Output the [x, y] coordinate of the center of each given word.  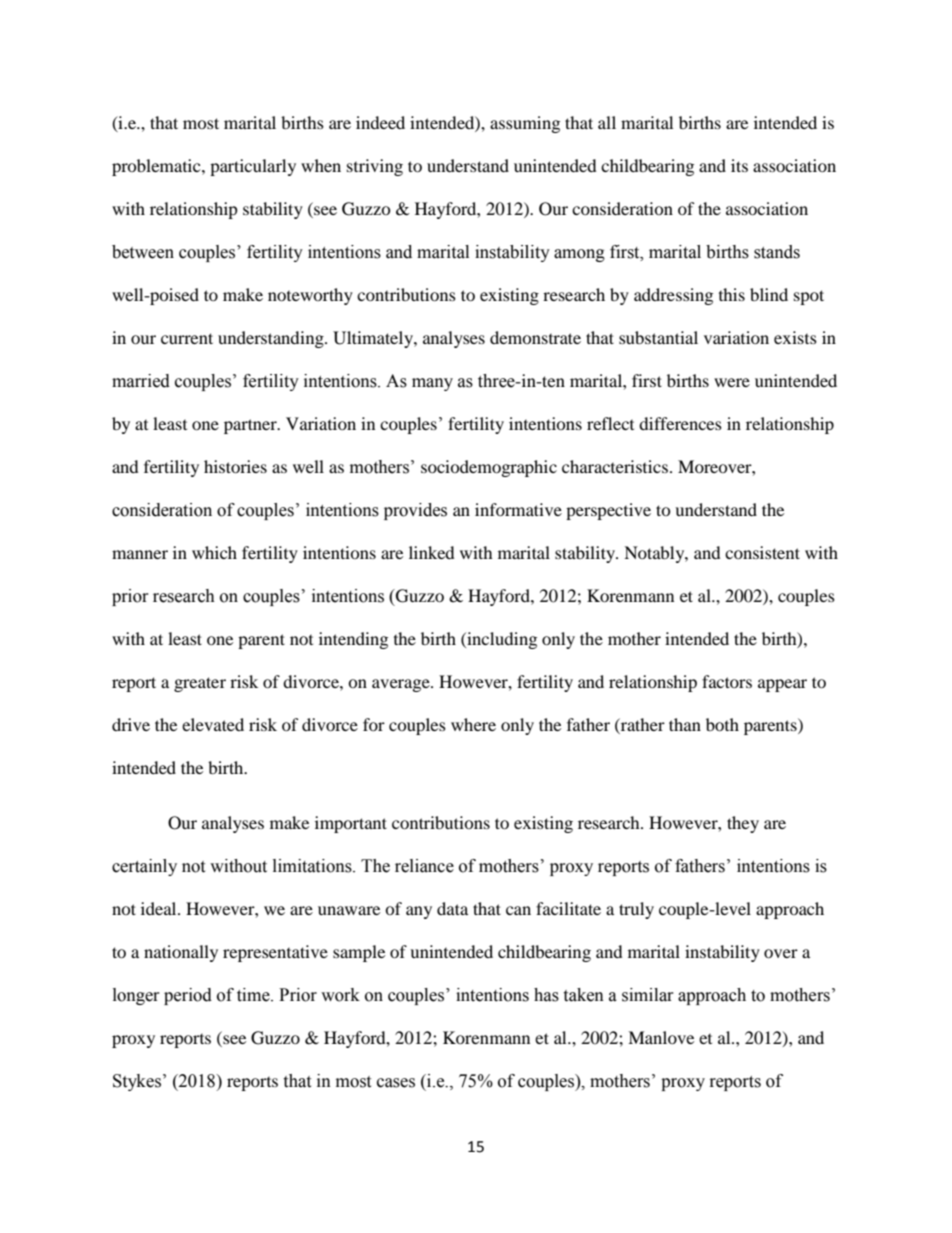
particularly [253, 167]
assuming [525, 124]
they [743, 824]
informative [518, 509]
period [188, 996]
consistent [762, 552]
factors [727, 681]
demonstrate [535, 337]
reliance [424, 866]
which [214, 552]
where [473, 724]
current [187, 338]
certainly [144, 867]
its [739, 165]
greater [200, 684]
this [732, 294]
